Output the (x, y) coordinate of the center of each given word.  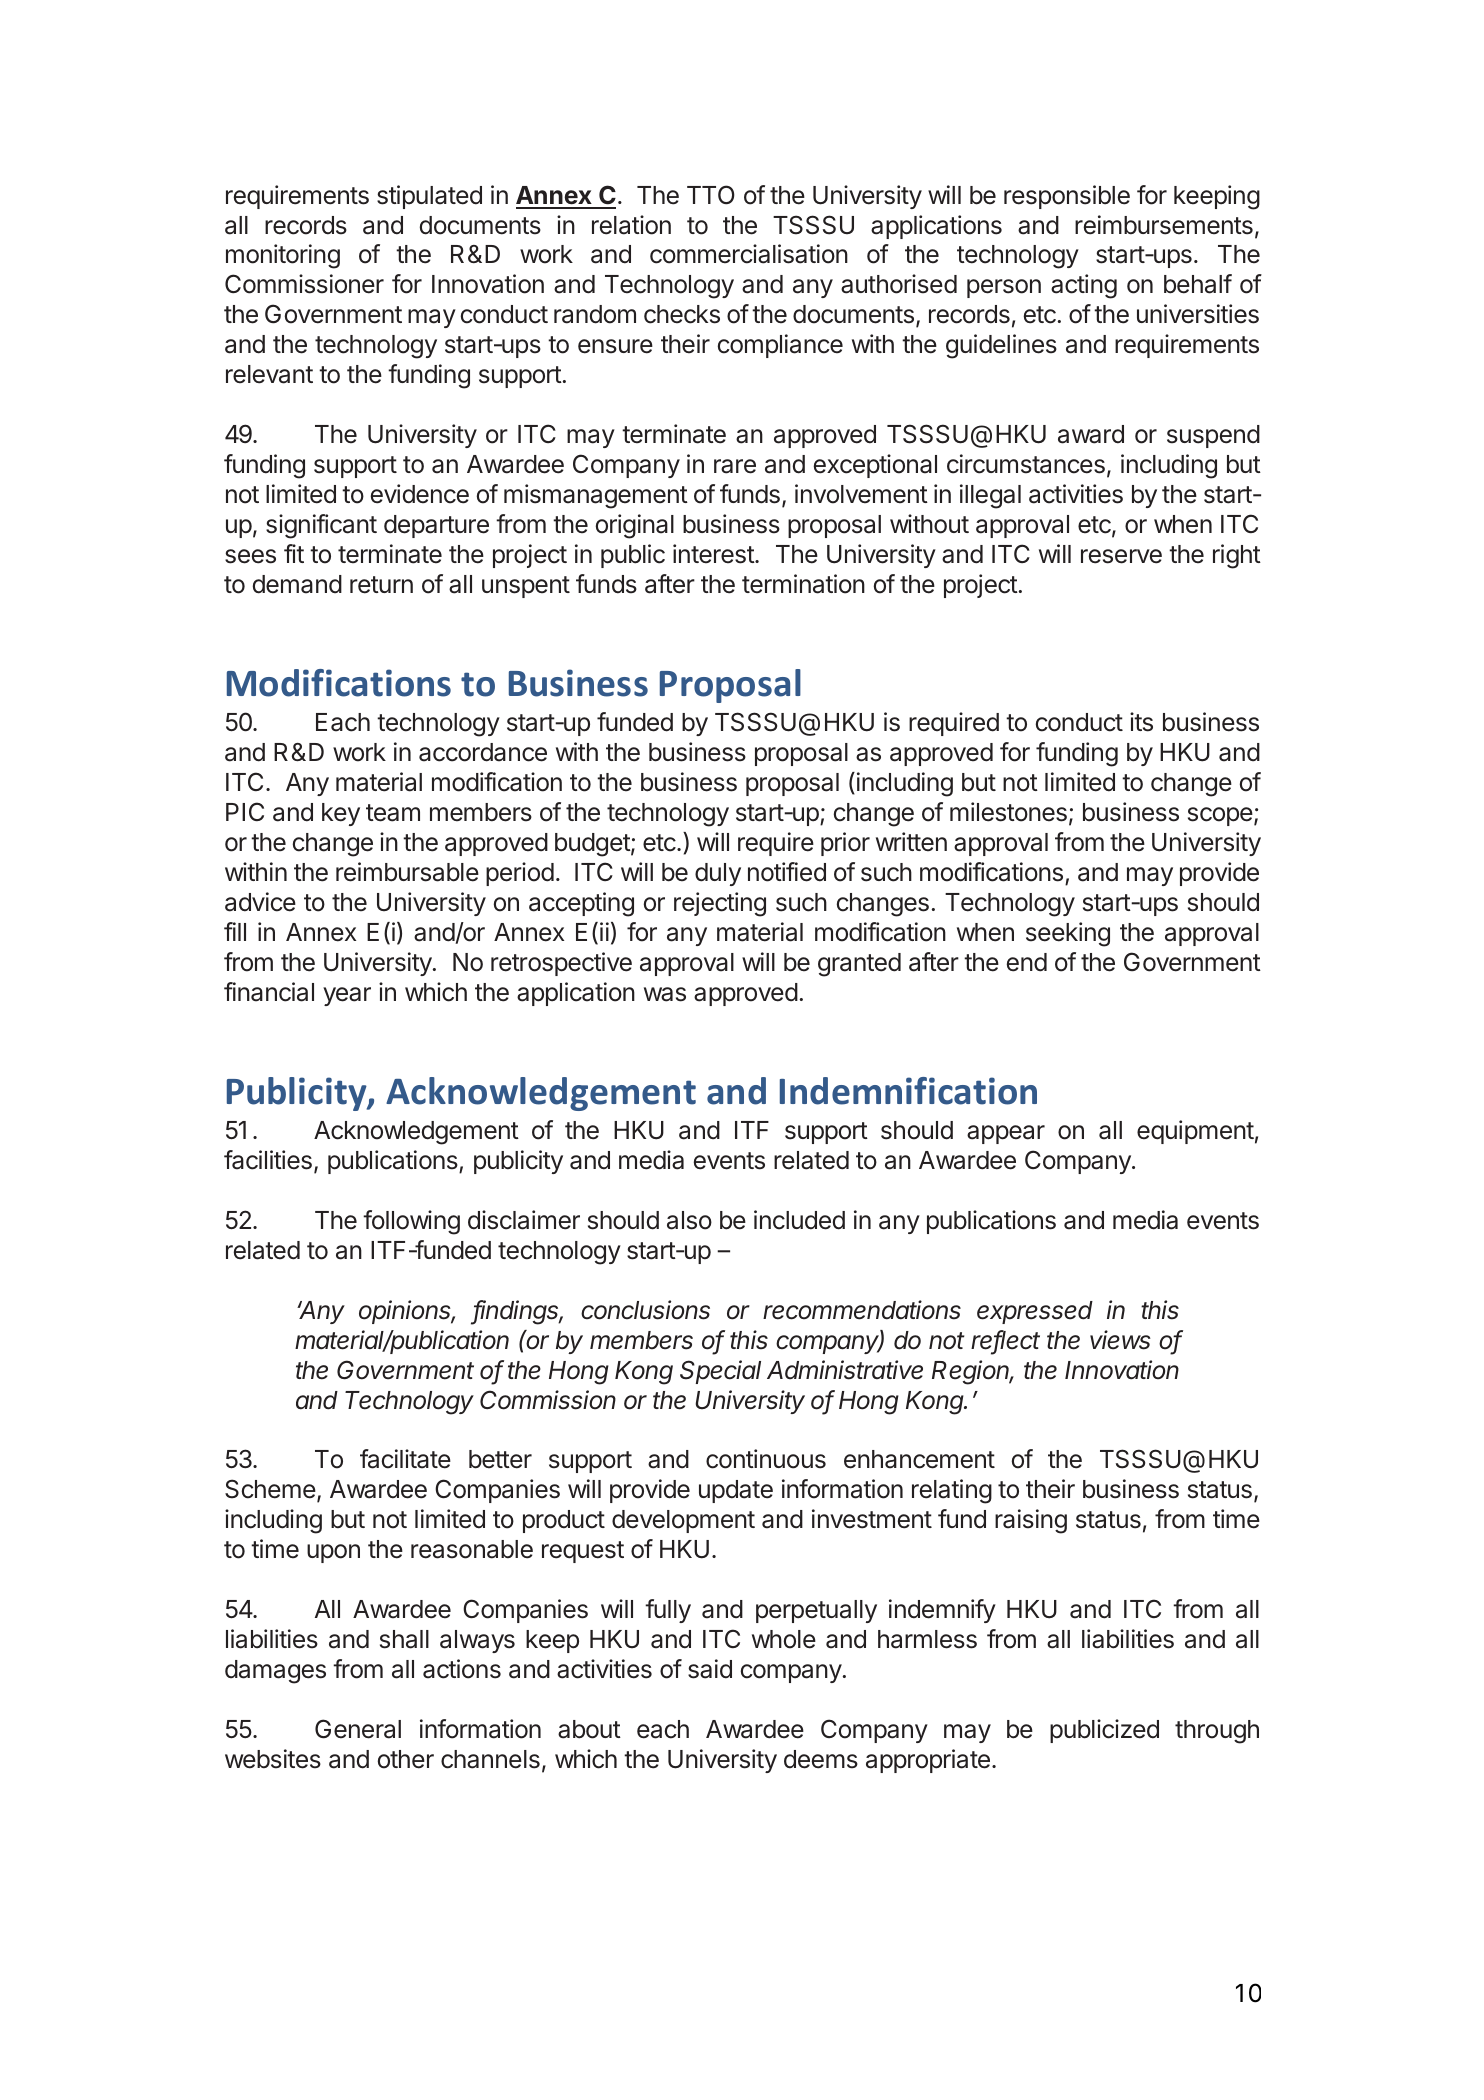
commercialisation (749, 254)
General (358, 1729)
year (347, 996)
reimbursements (1164, 225)
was (665, 994)
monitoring (283, 256)
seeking (1068, 934)
